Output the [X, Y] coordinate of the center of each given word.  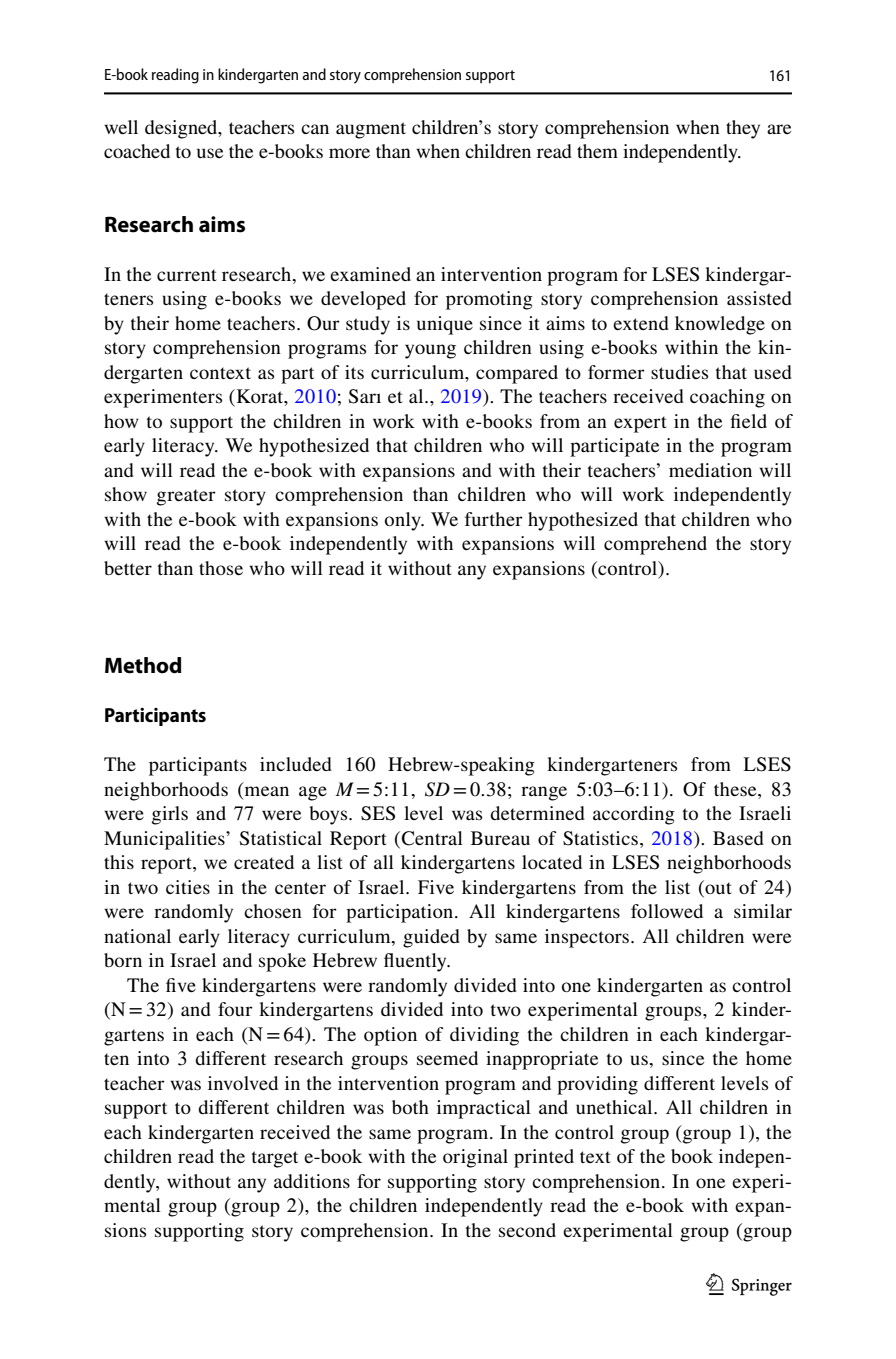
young [430, 351]
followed [667, 911]
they [743, 129]
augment [371, 130]
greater [186, 497]
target [275, 1159]
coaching [727, 398]
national [137, 936]
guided [431, 938]
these [736, 790]
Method [143, 665]
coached [137, 151]
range [544, 793]
